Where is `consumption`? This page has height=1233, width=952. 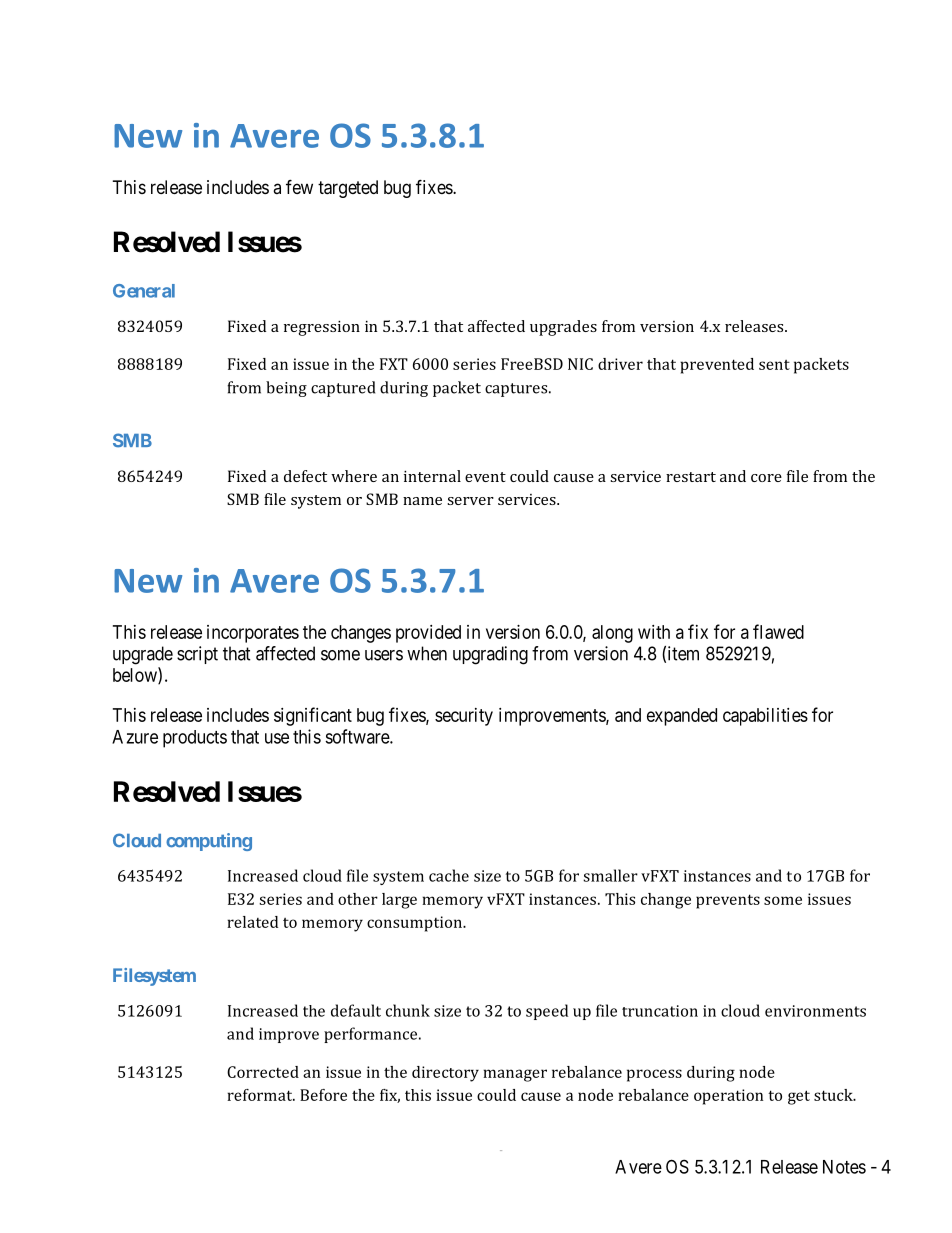
consumption is located at coordinates (415, 924).
